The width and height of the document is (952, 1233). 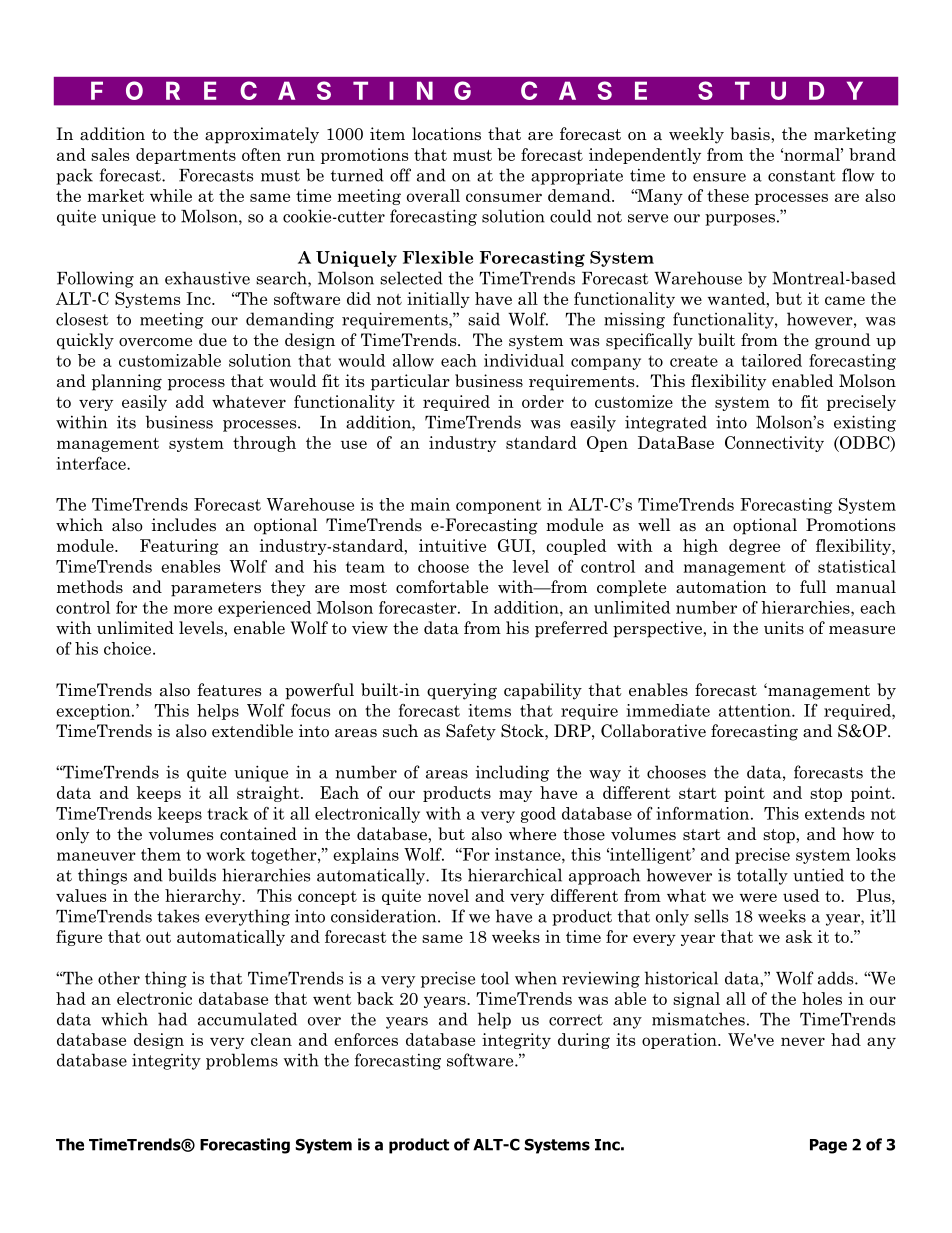 What do you see at coordinates (762, 876) in the document?
I see `totally` at bounding box center [762, 876].
